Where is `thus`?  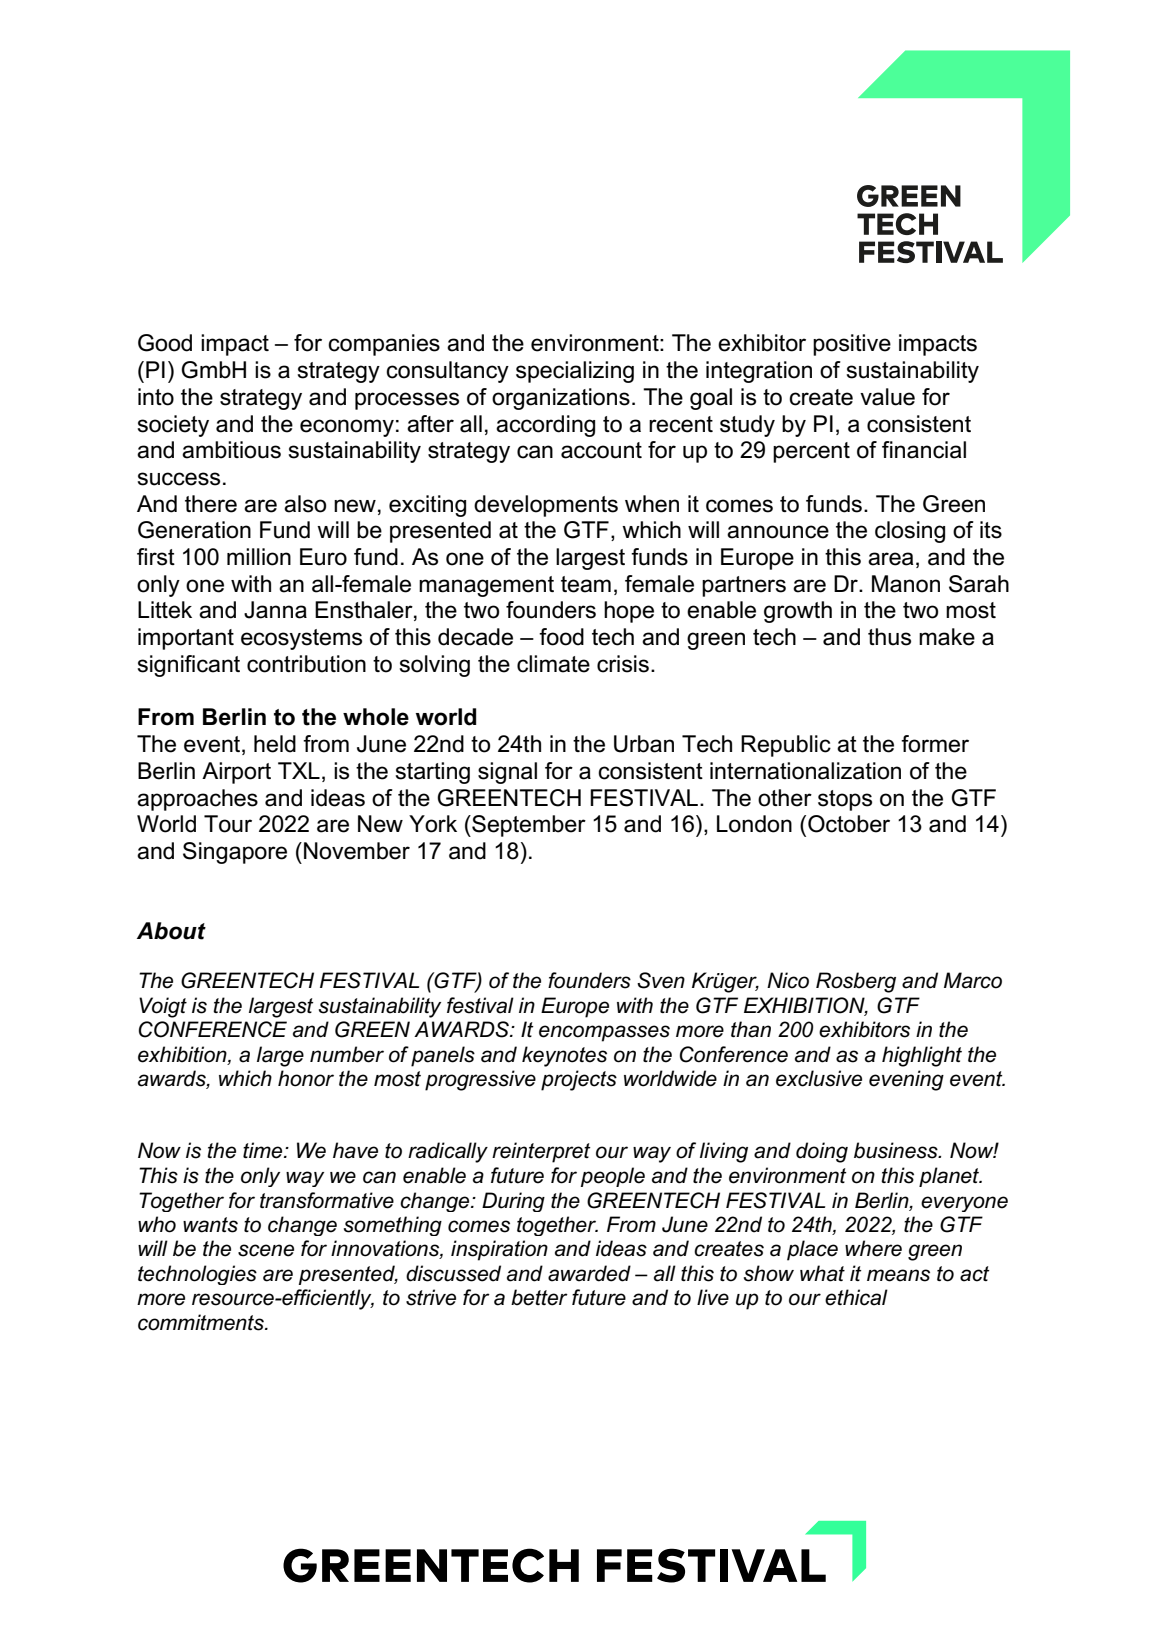 thus is located at coordinates (889, 637).
